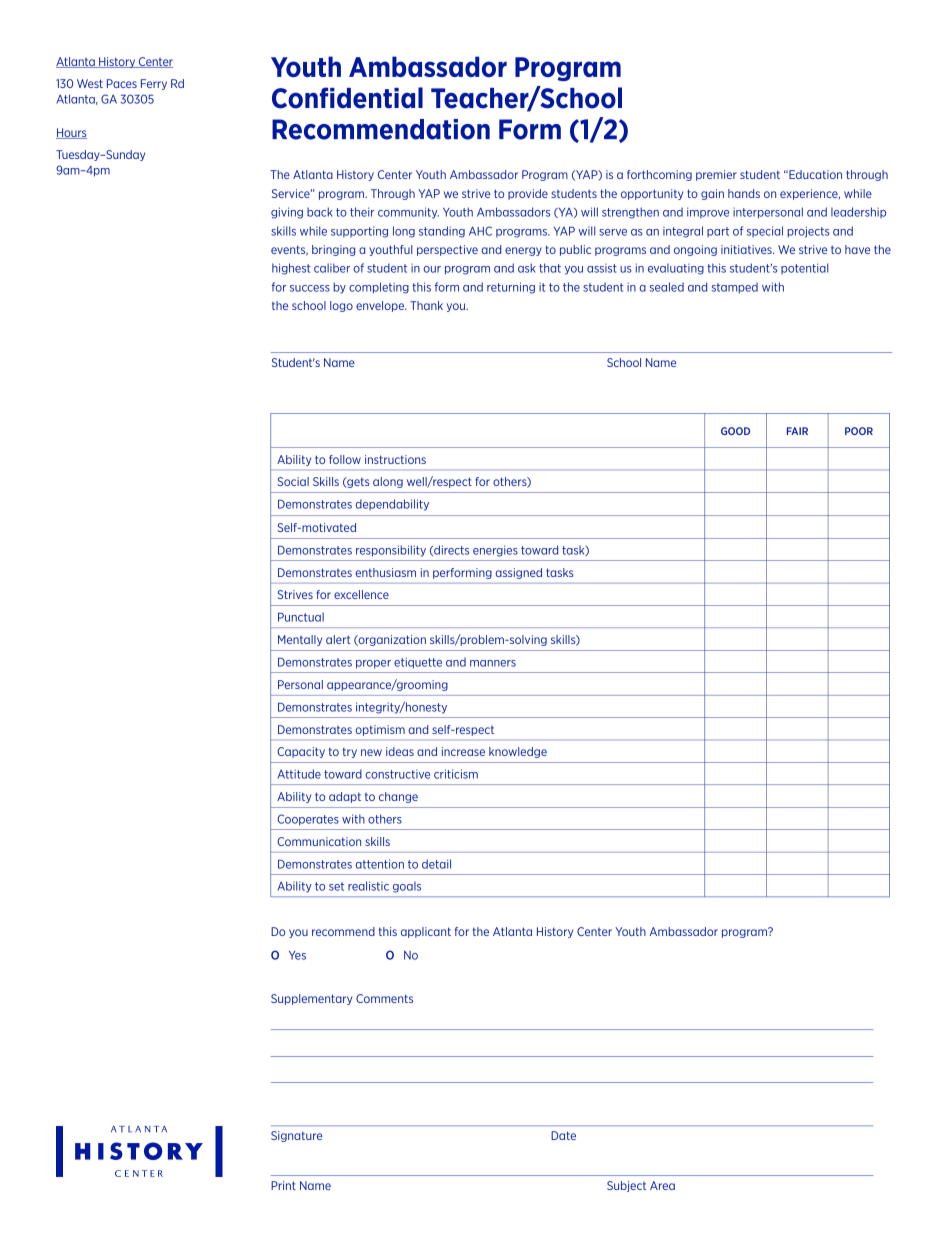 The height and width of the screenshot is (1233, 952). Describe the element at coordinates (734, 288) in the screenshot. I see `stamped` at that location.
